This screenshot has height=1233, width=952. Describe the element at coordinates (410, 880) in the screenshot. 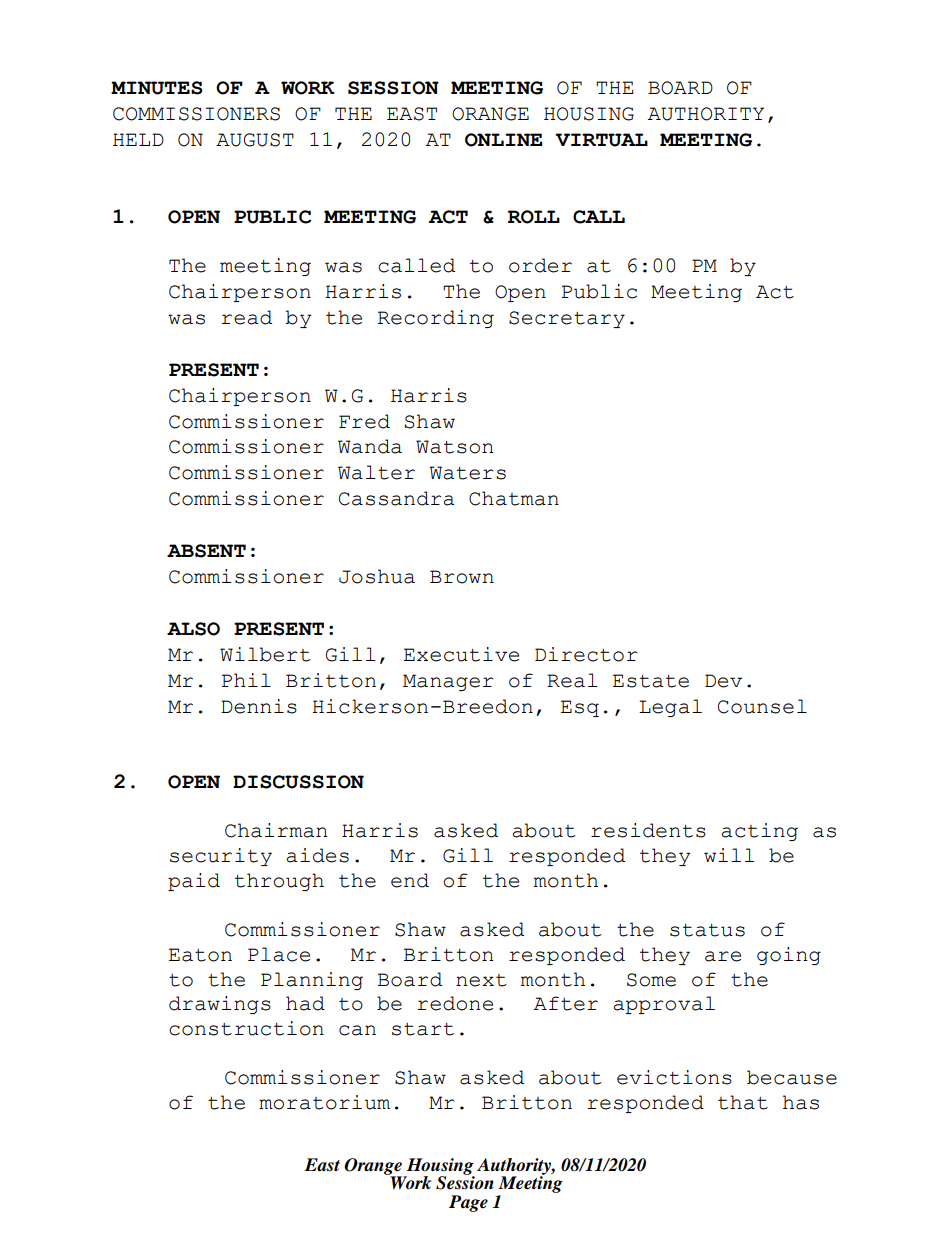

I see `end` at that location.
